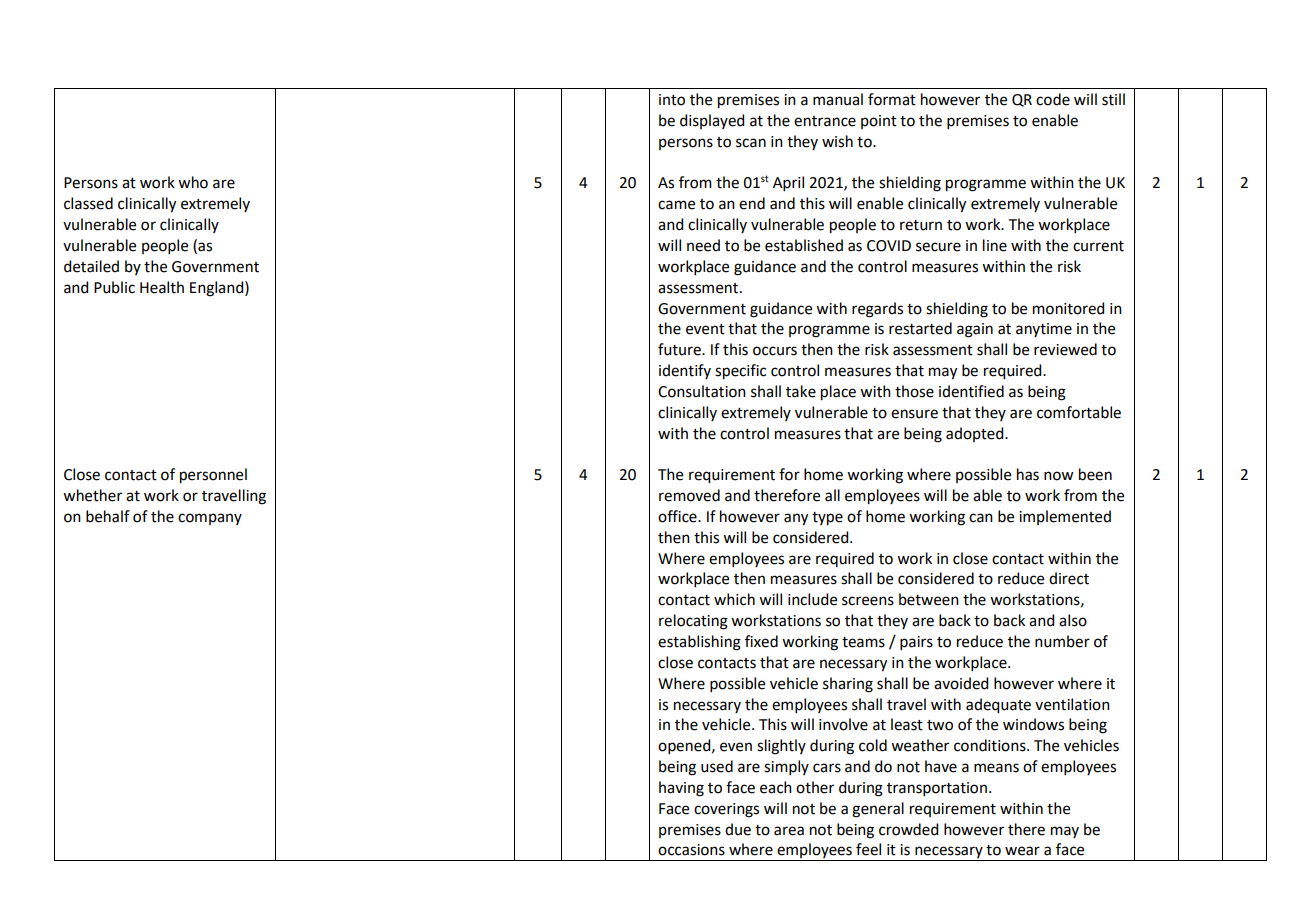 This document has width=1308, height=924. Describe the element at coordinates (678, 516) in the document. I see `office` at that location.
